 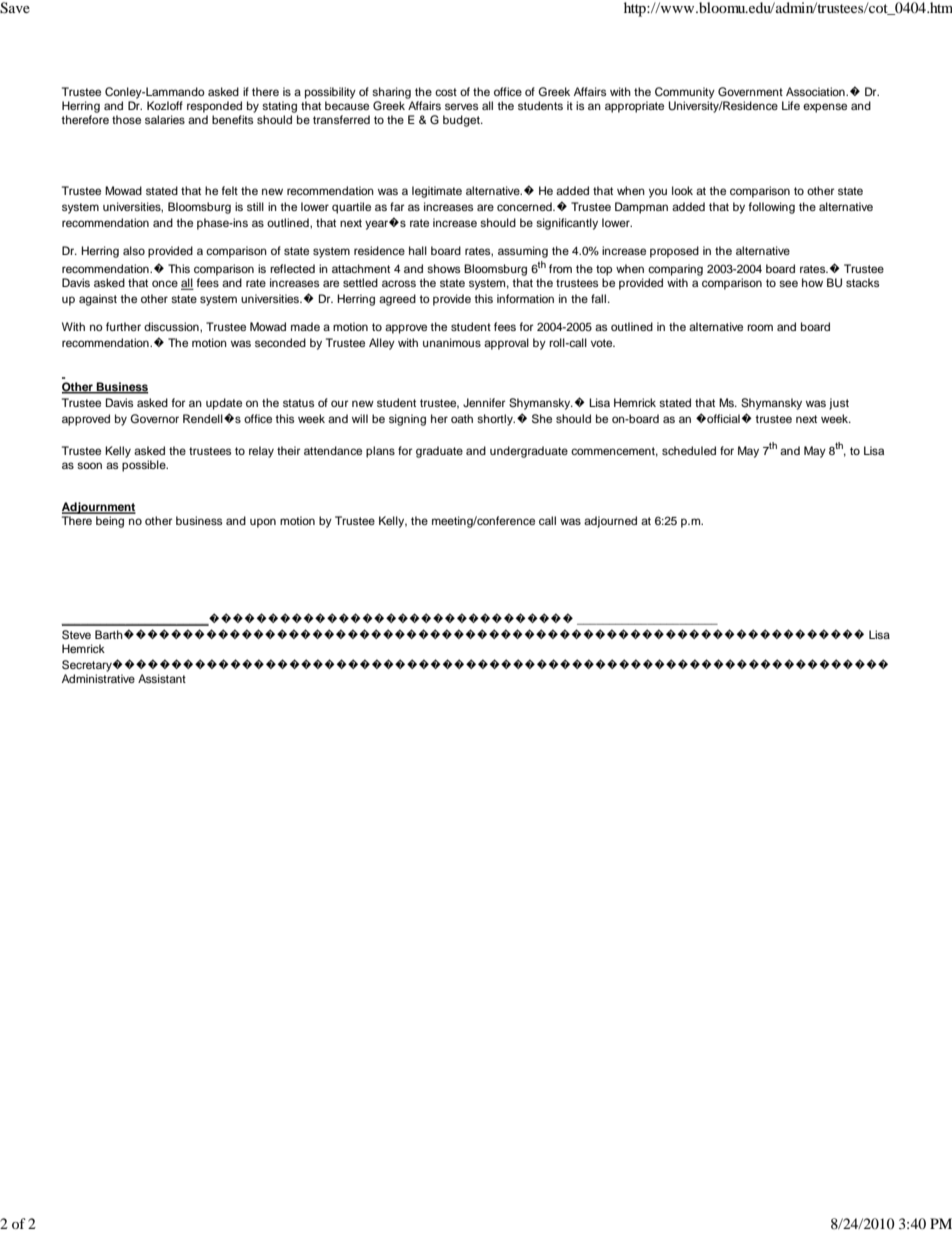 What do you see at coordinates (839, 404) in the document?
I see `just` at bounding box center [839, 404].
